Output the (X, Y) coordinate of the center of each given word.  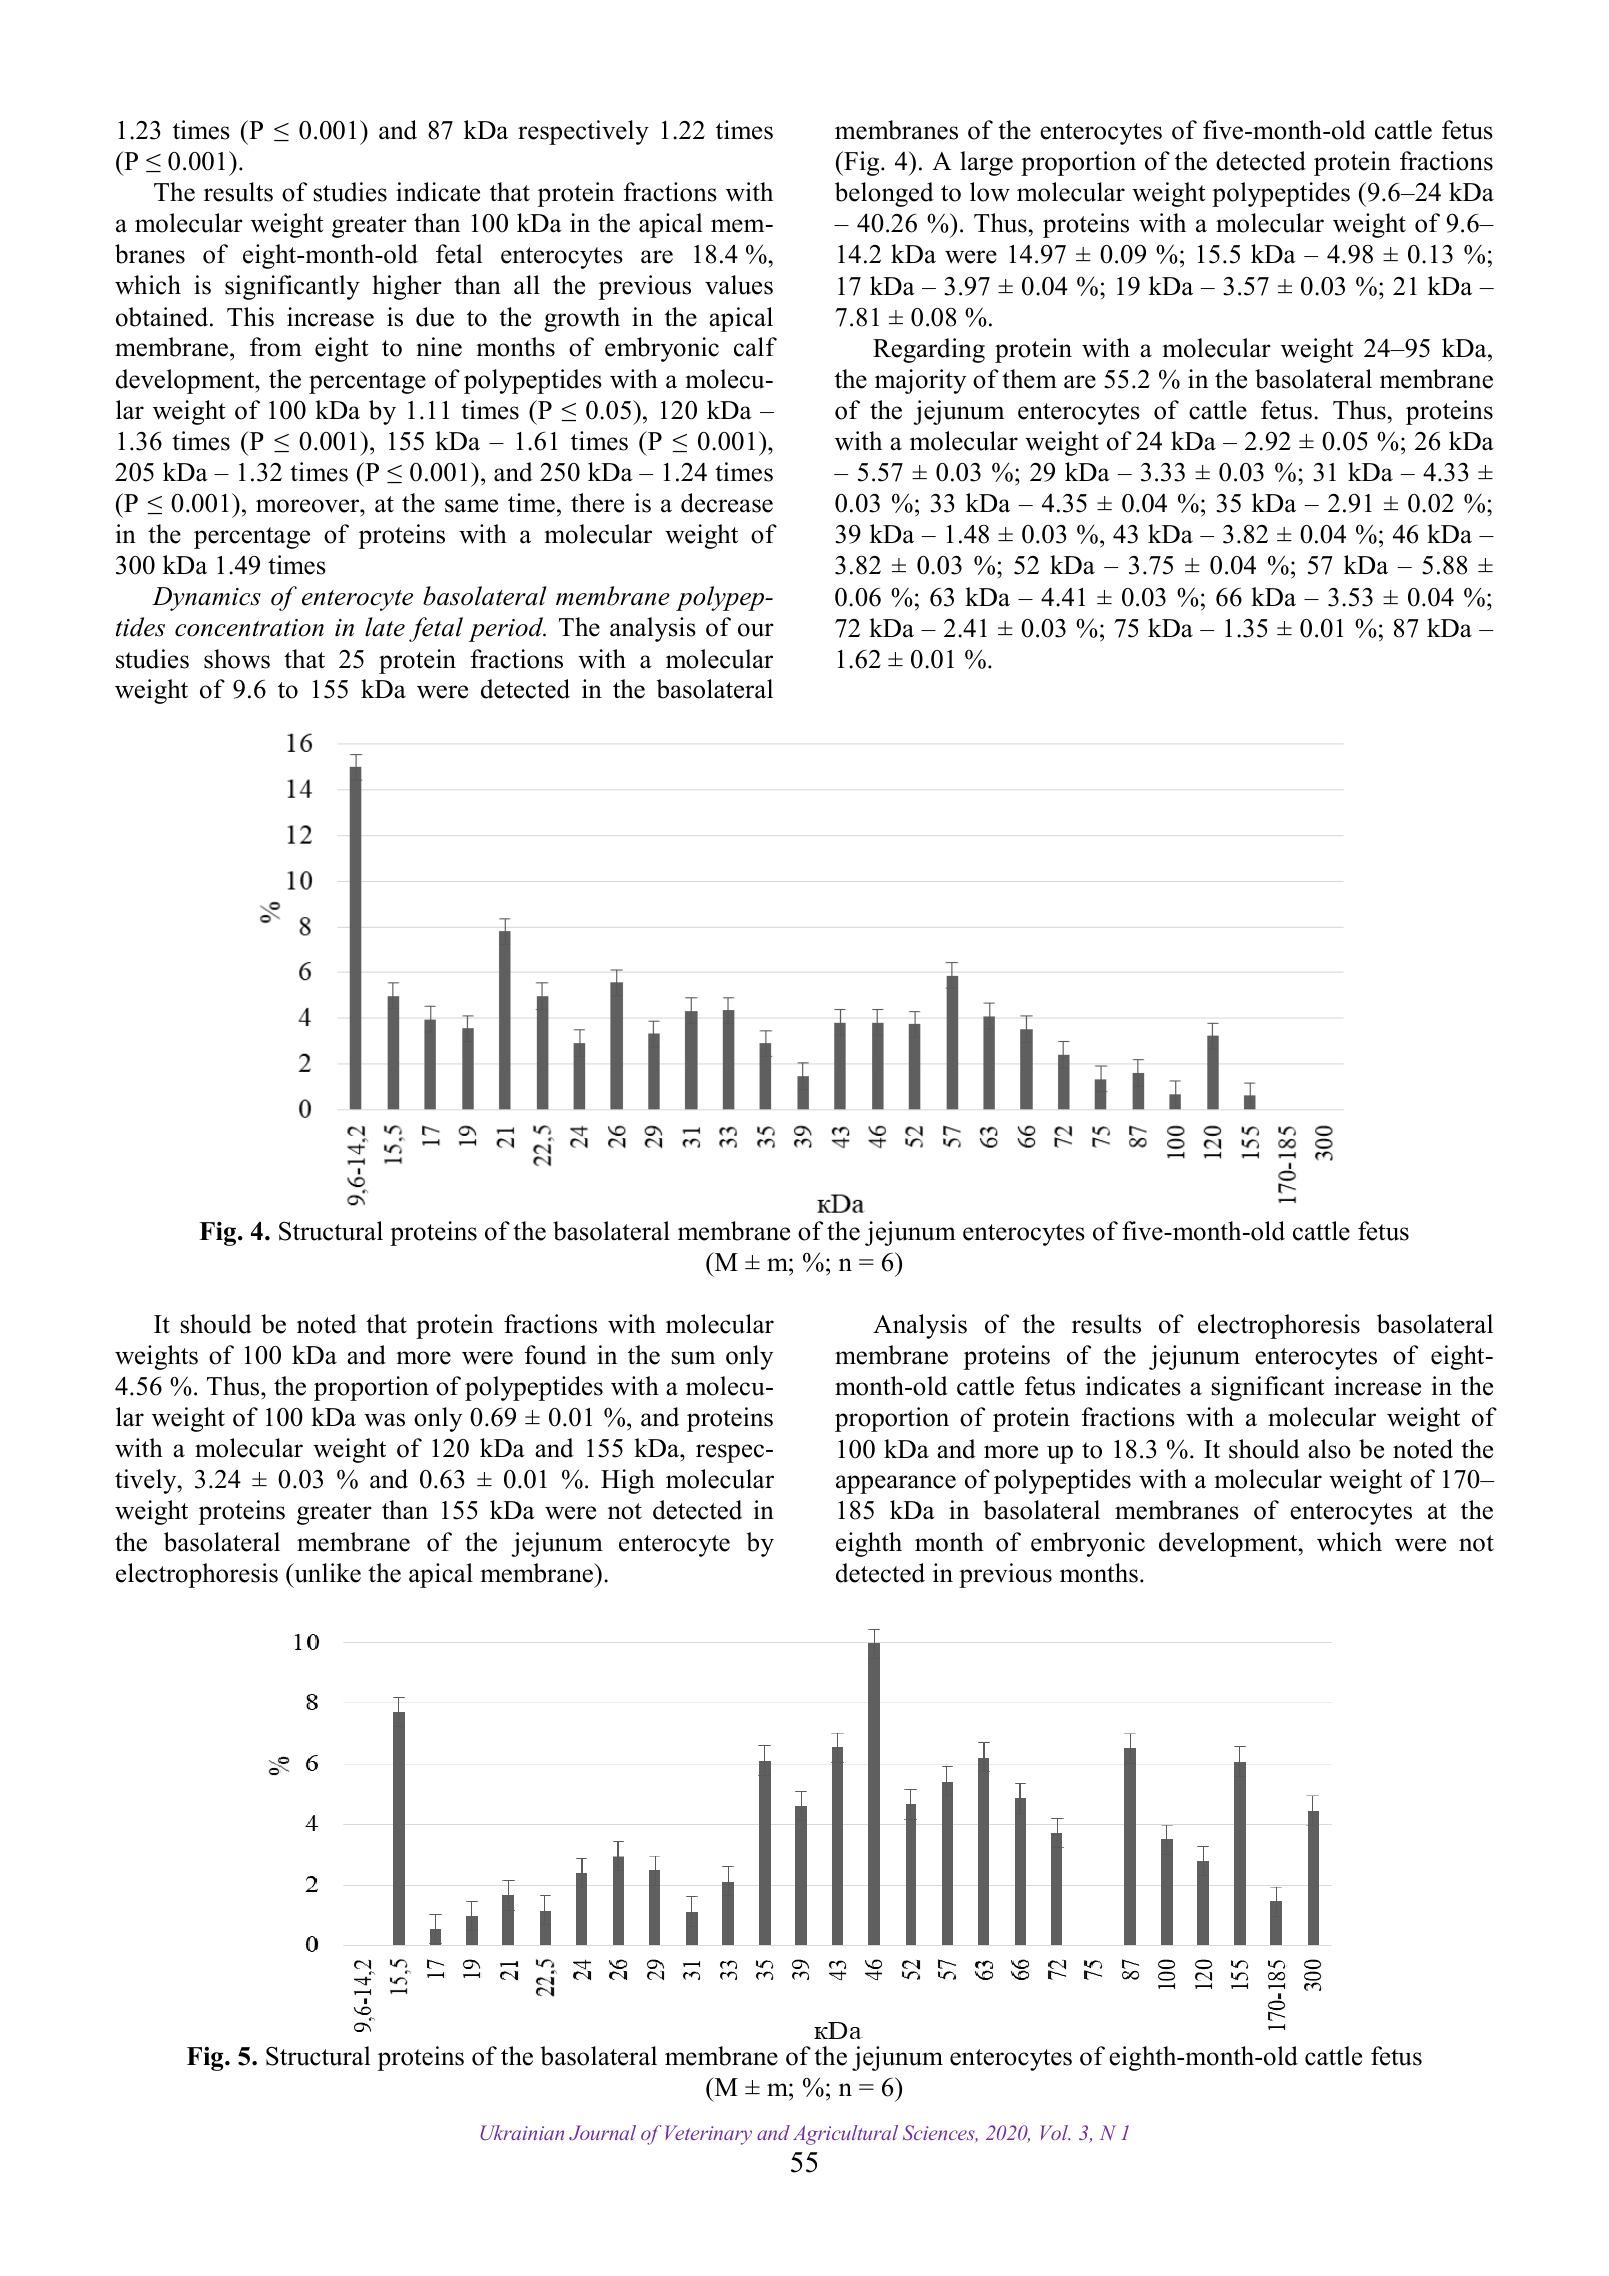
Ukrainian (522, 2132)
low (990, 192)
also (1329, 1449)
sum (693, 1358)
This (250, 317)
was (384, 1420)
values (739, 285)
